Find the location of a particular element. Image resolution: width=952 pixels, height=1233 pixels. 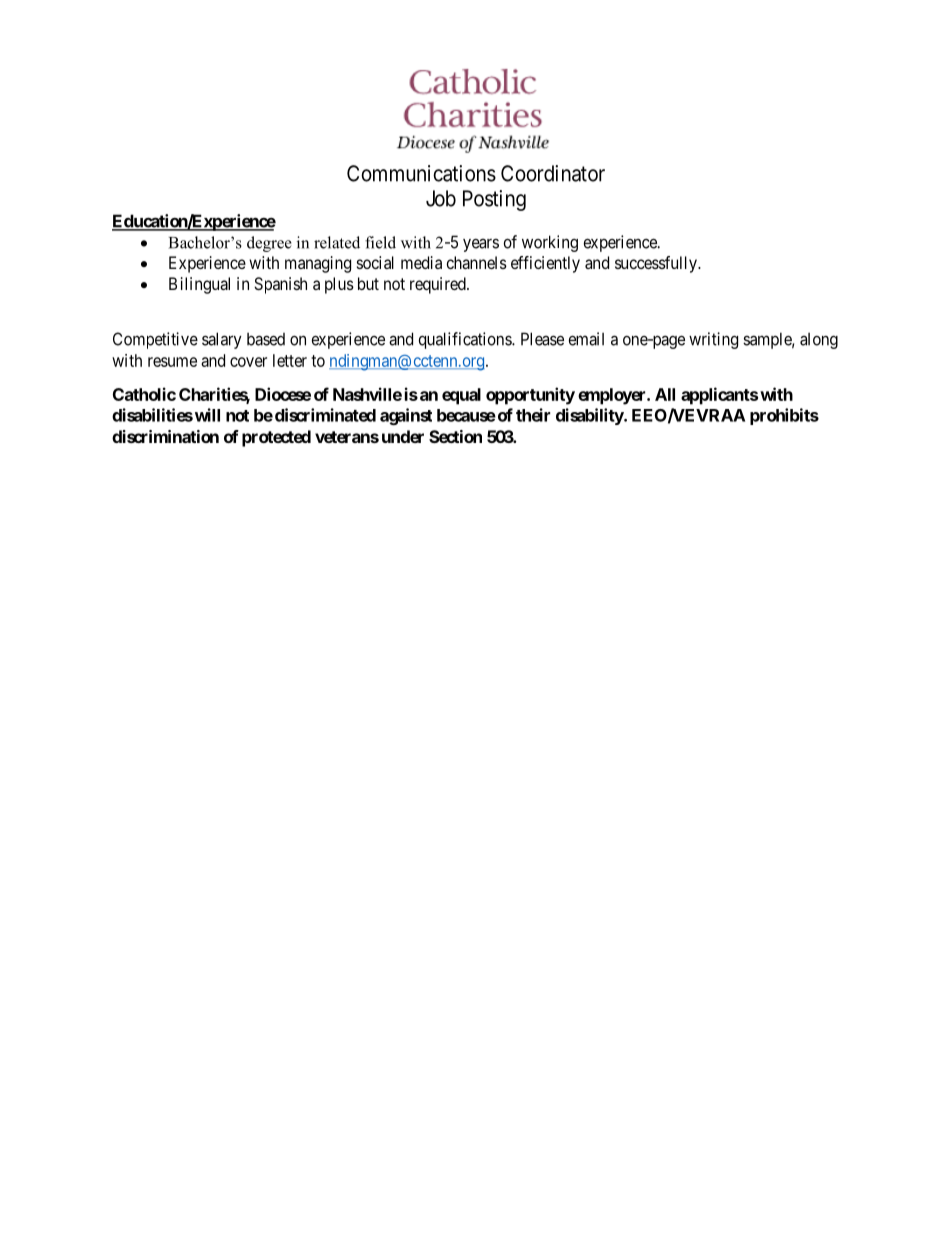

protected is located at coordinates (276, 438).
